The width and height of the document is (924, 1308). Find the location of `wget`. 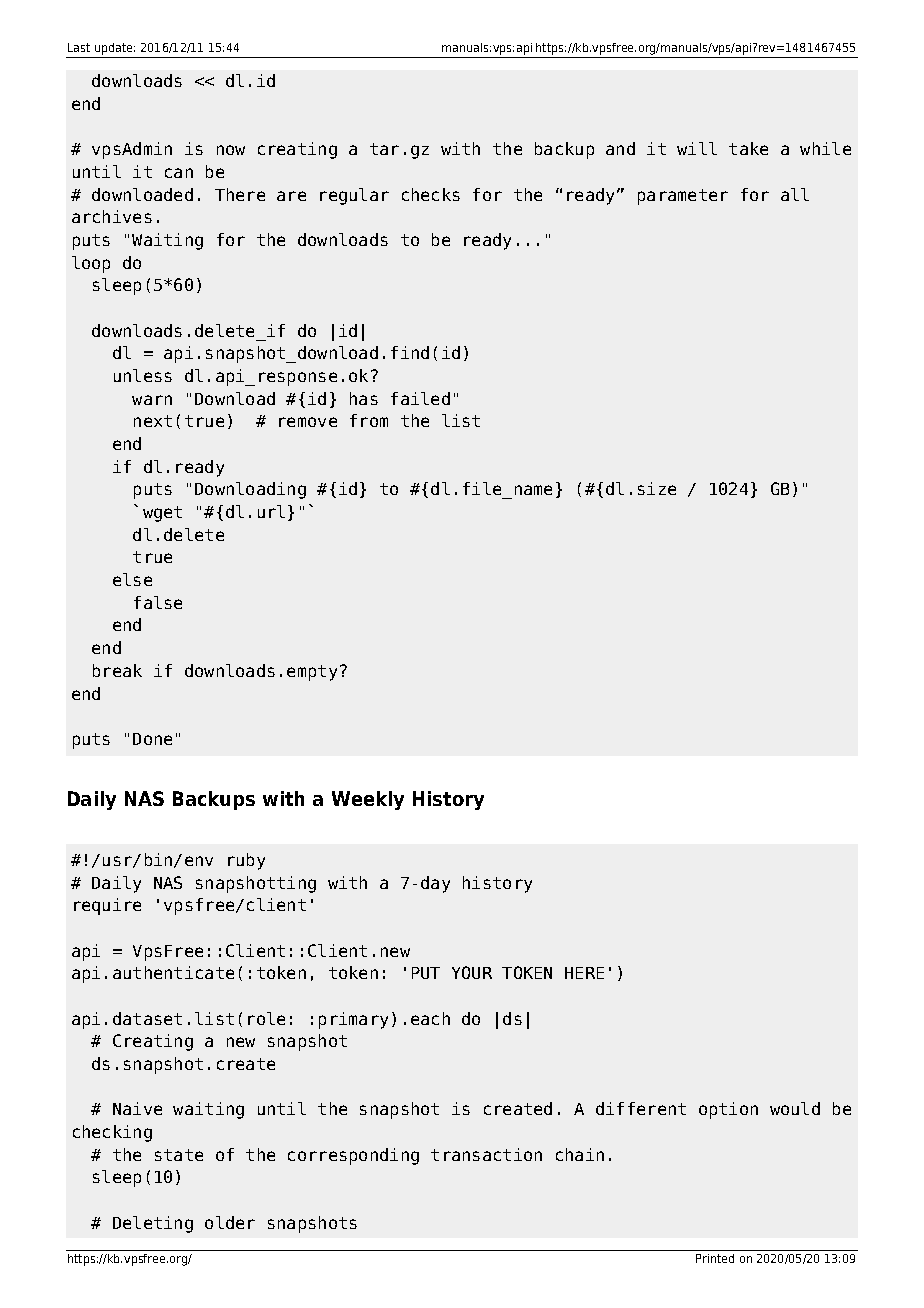

wget is located at coordinates (162, 514).
